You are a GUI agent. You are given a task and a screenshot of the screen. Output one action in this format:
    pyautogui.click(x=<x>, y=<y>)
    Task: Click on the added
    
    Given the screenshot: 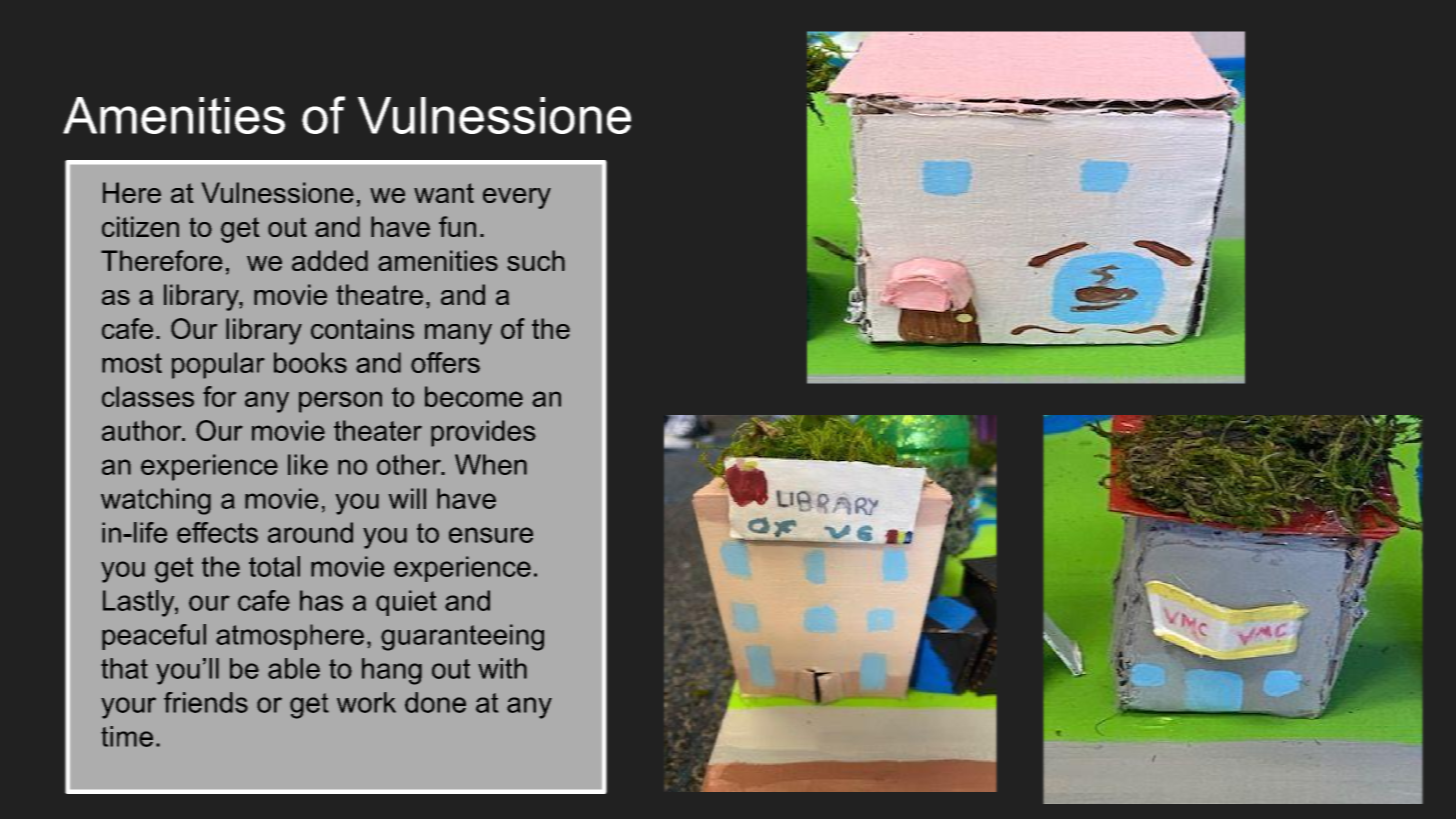 What is the action you would take?
    pyautogui.click(x=330, y=260)
